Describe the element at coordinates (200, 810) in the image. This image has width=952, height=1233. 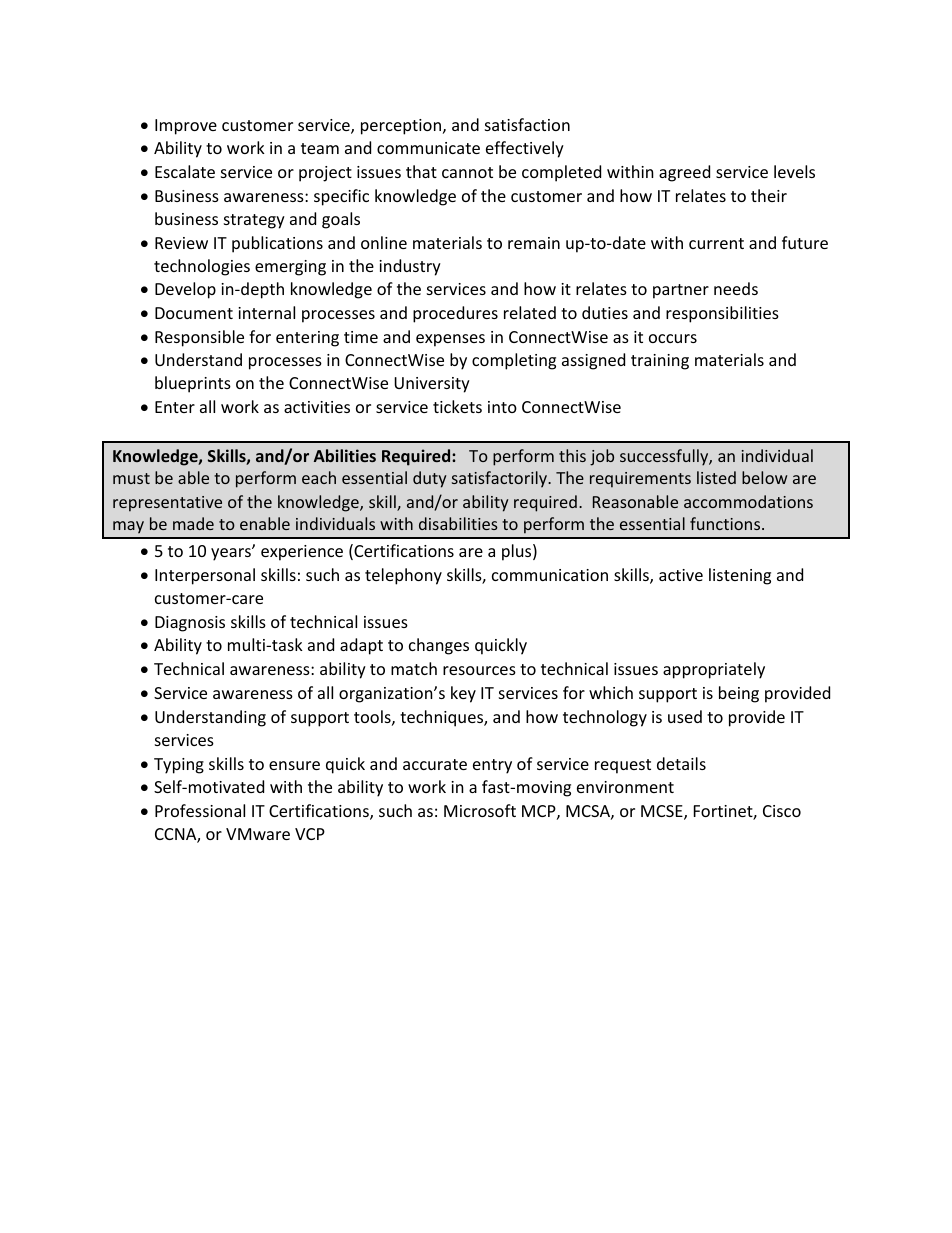
I see `Professional` at that location.
